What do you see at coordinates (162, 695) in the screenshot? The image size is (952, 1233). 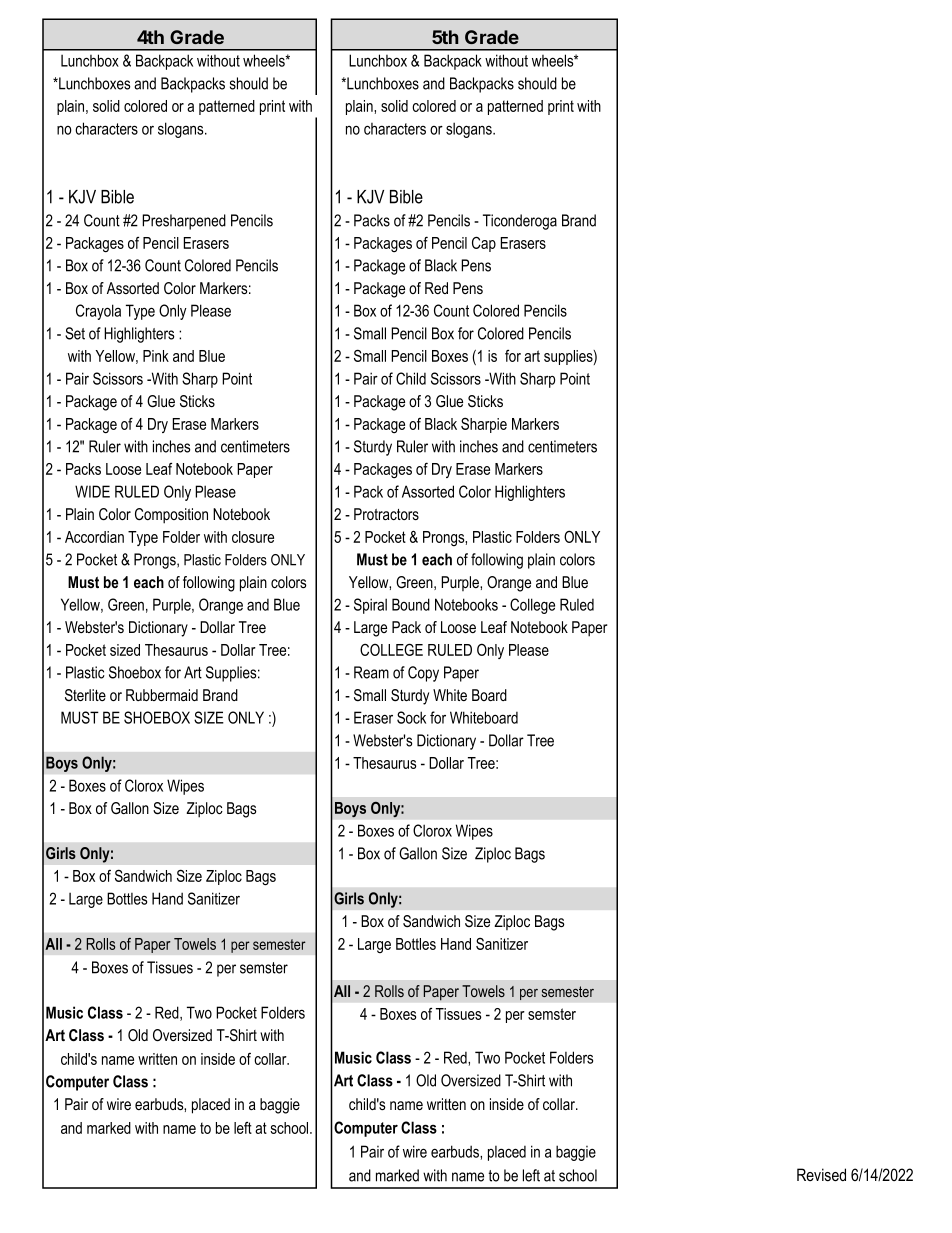 I see `Rubbermaid` at bounding box center [162, 695].
